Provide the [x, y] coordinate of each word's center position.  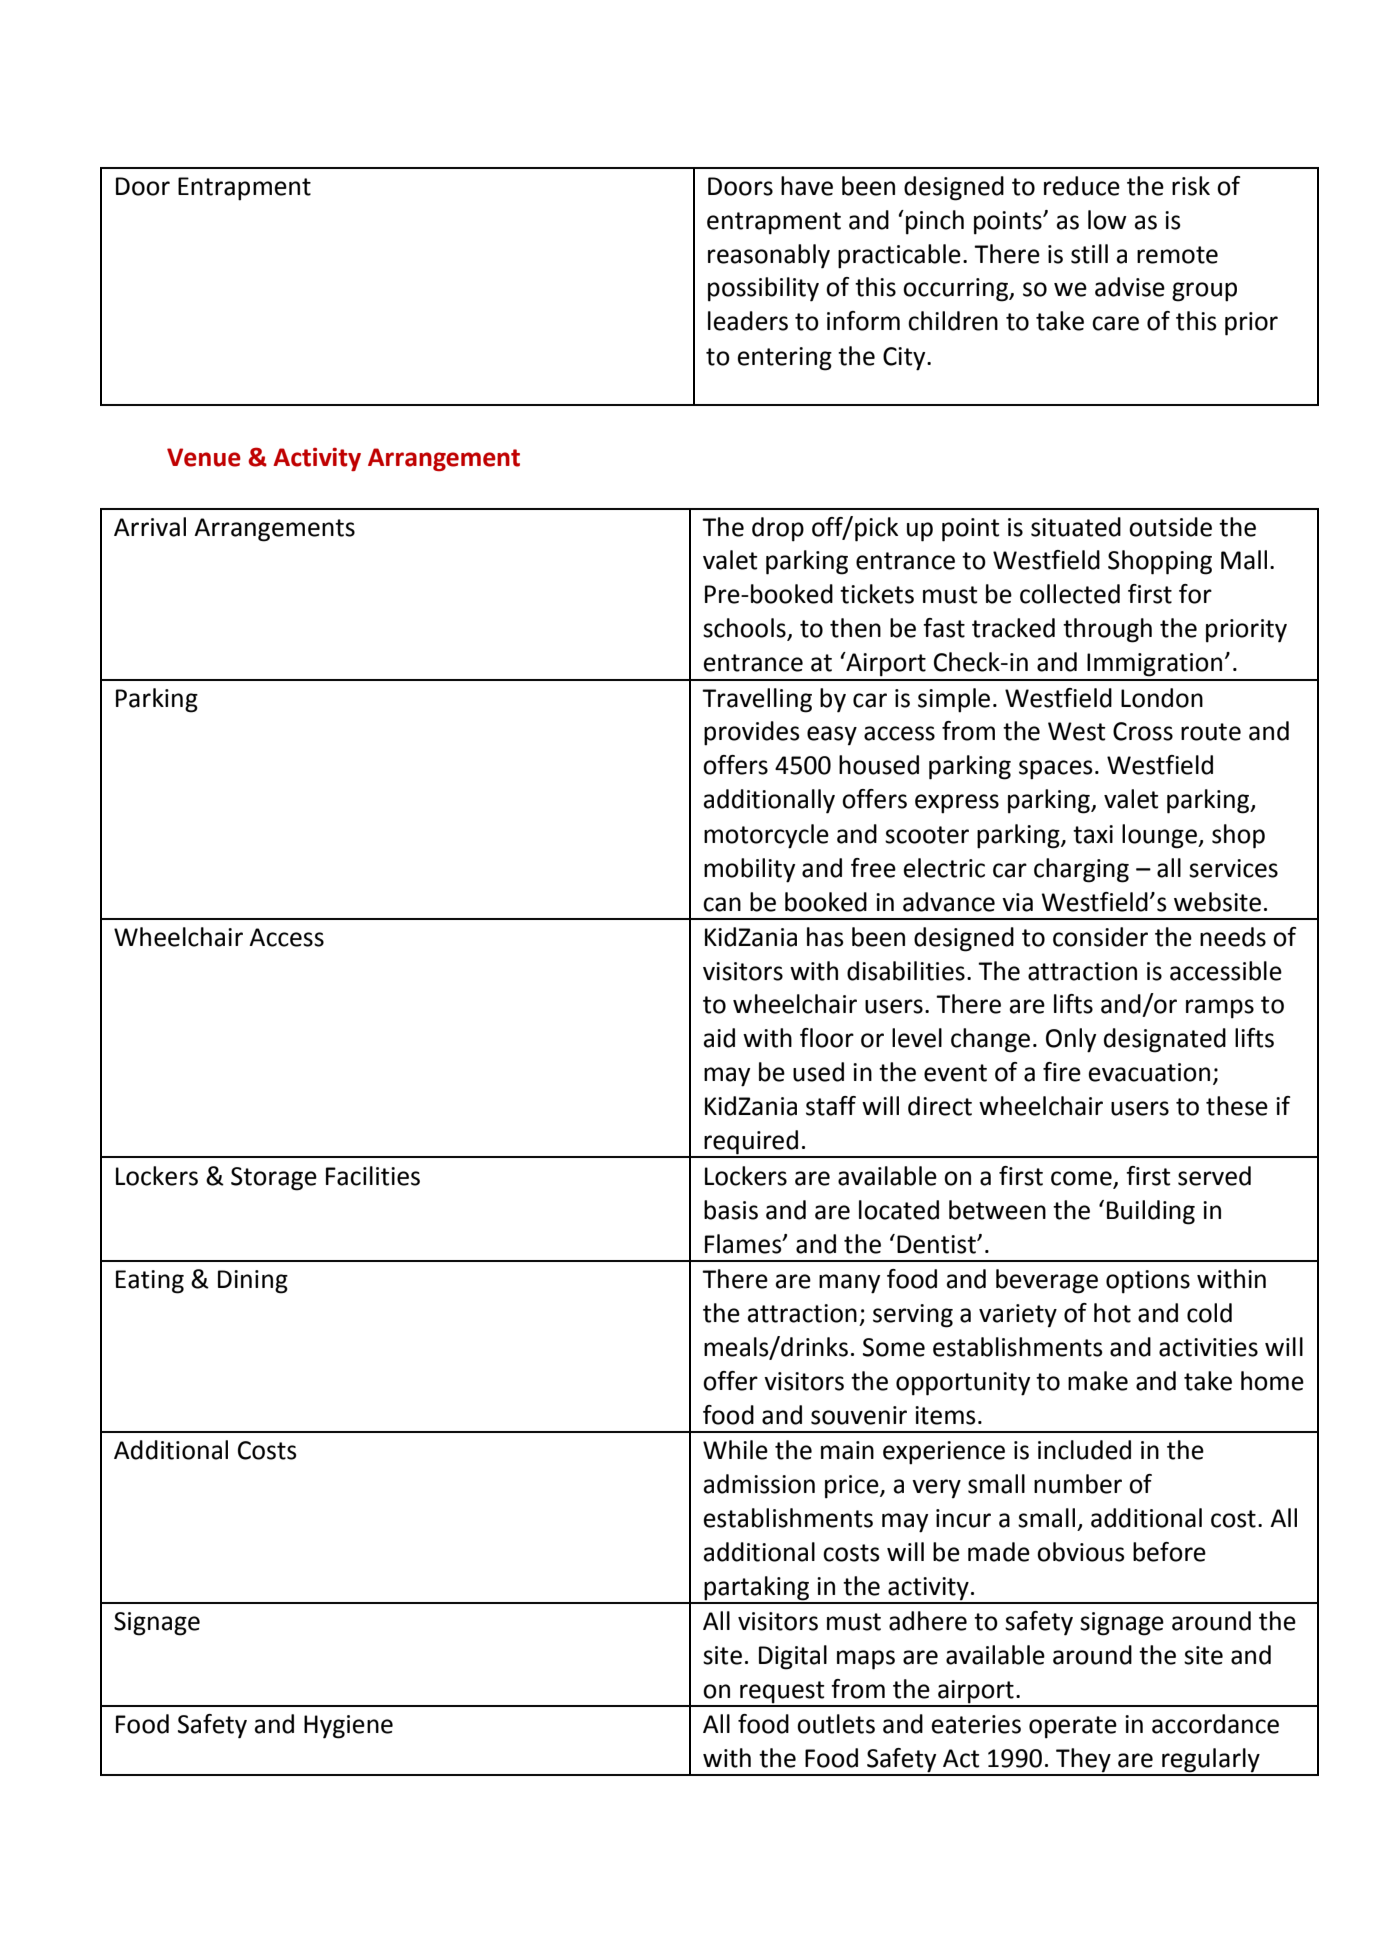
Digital [793, 1657]
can [722, 904]
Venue [204, 457]
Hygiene [348, 1727]
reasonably [769, 256]
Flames [744, 1244]
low [1107, 220]
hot [1112, 1313]
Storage [274, 1179]
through [1107, 630]
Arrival [150, 527]
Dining [253, 1282]
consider [1100, 937]
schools [745, 629]
